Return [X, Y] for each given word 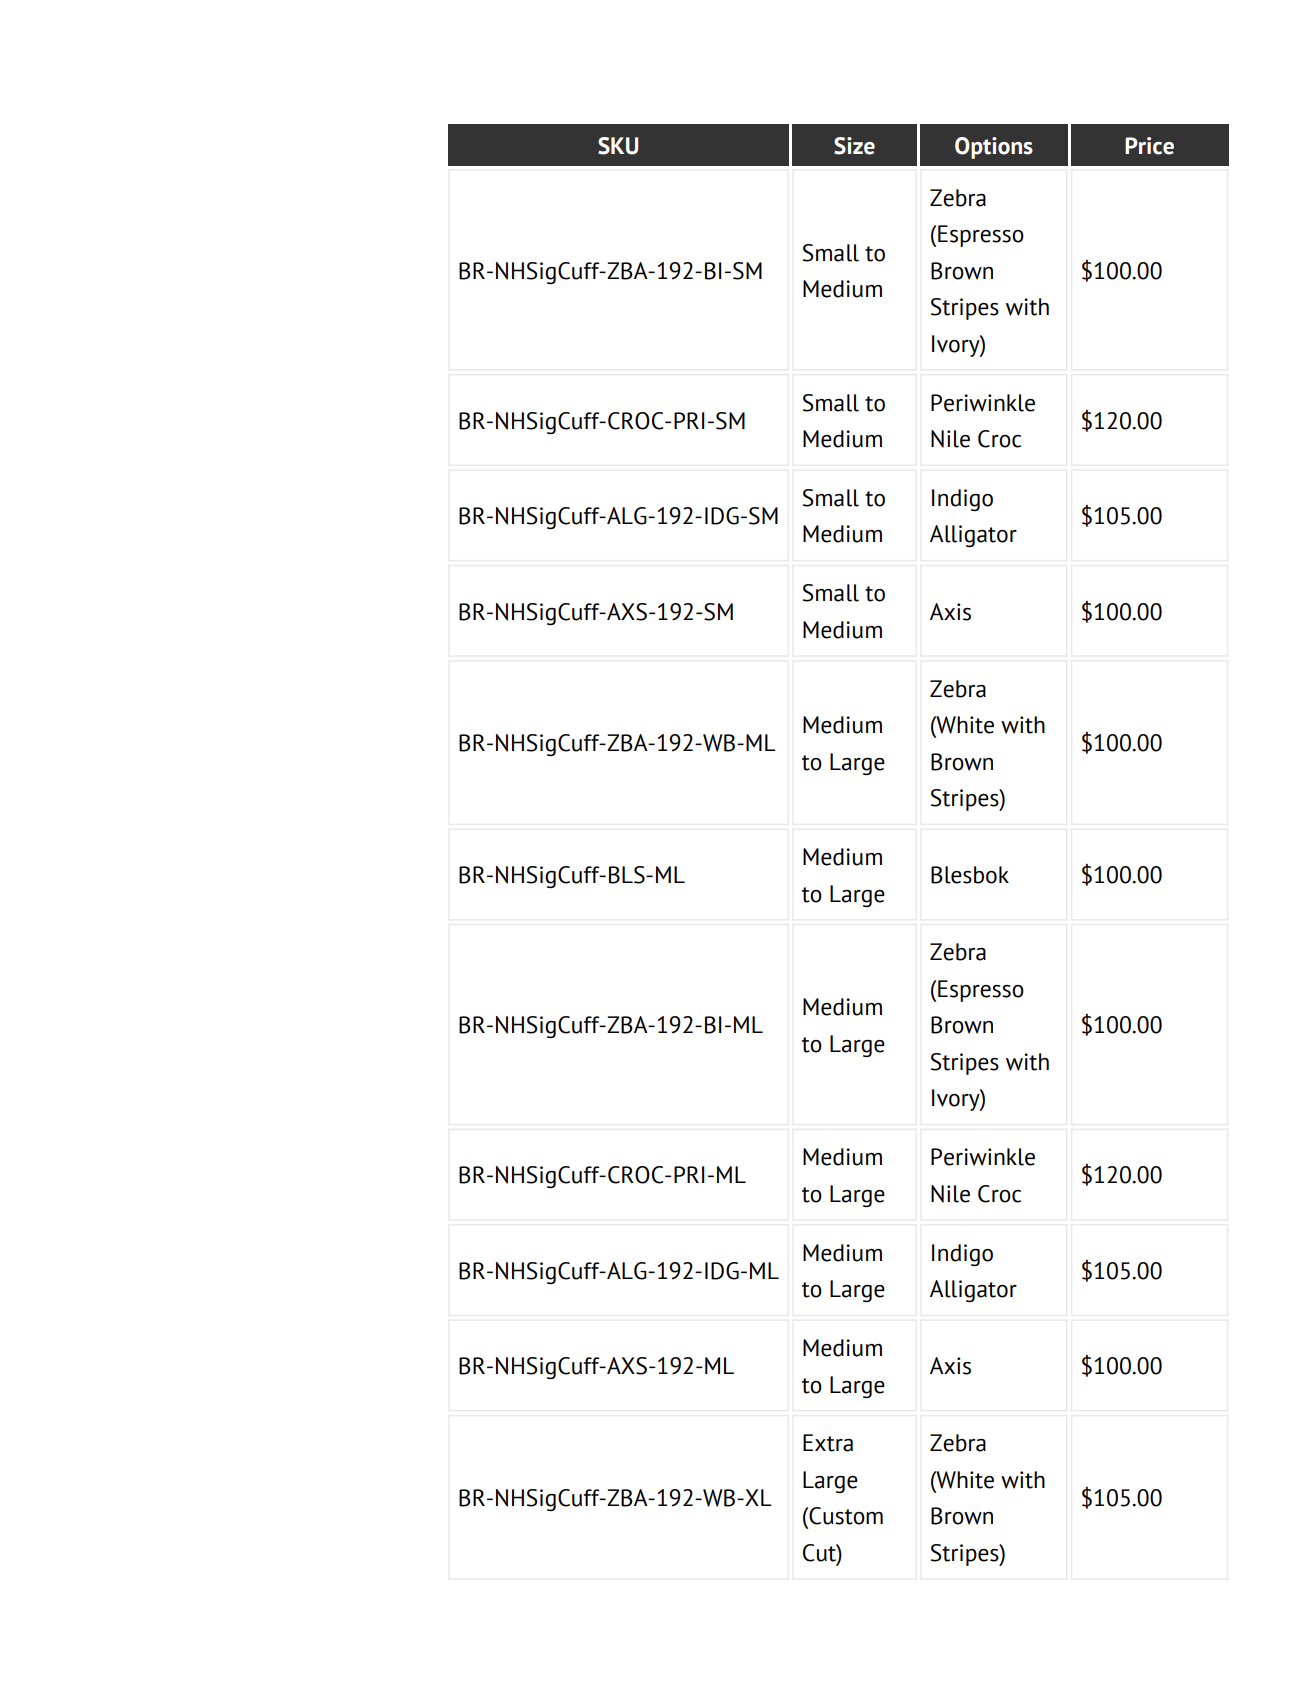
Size [854, 146]
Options [994, 148]
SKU [618, 146]
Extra [828, 1443]
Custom [845, 1516]
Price [1149, 146]
